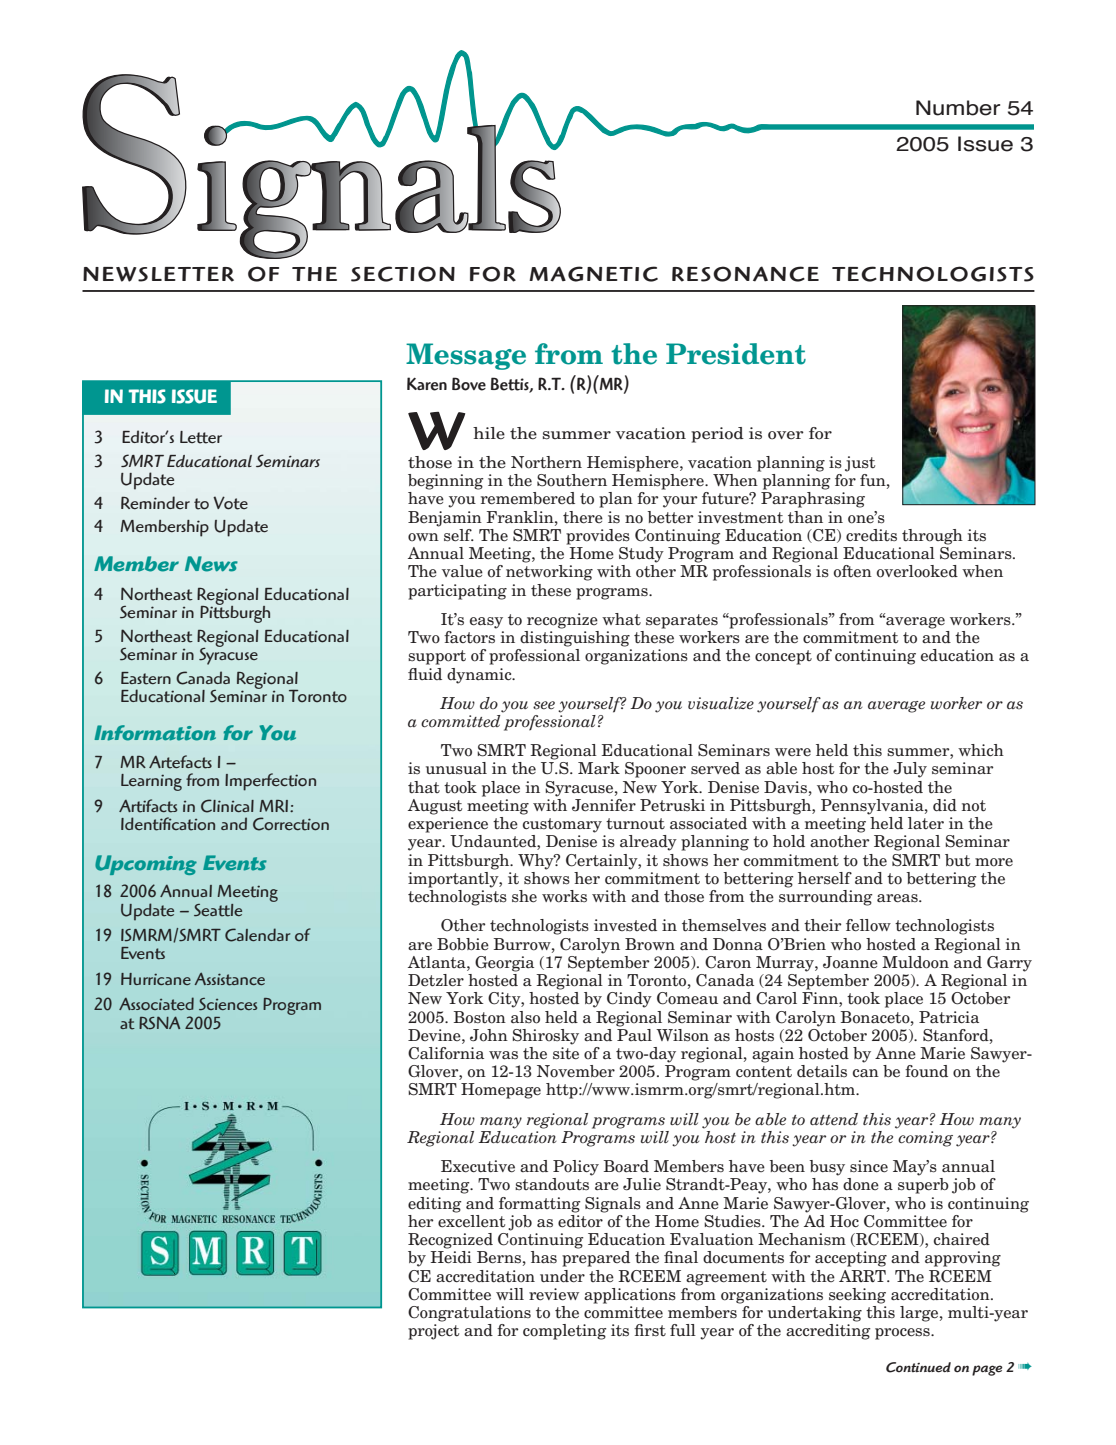  What do you see at coordinates (958, 108) in the image?
I see `Number` at bounding box center [958, 108].
